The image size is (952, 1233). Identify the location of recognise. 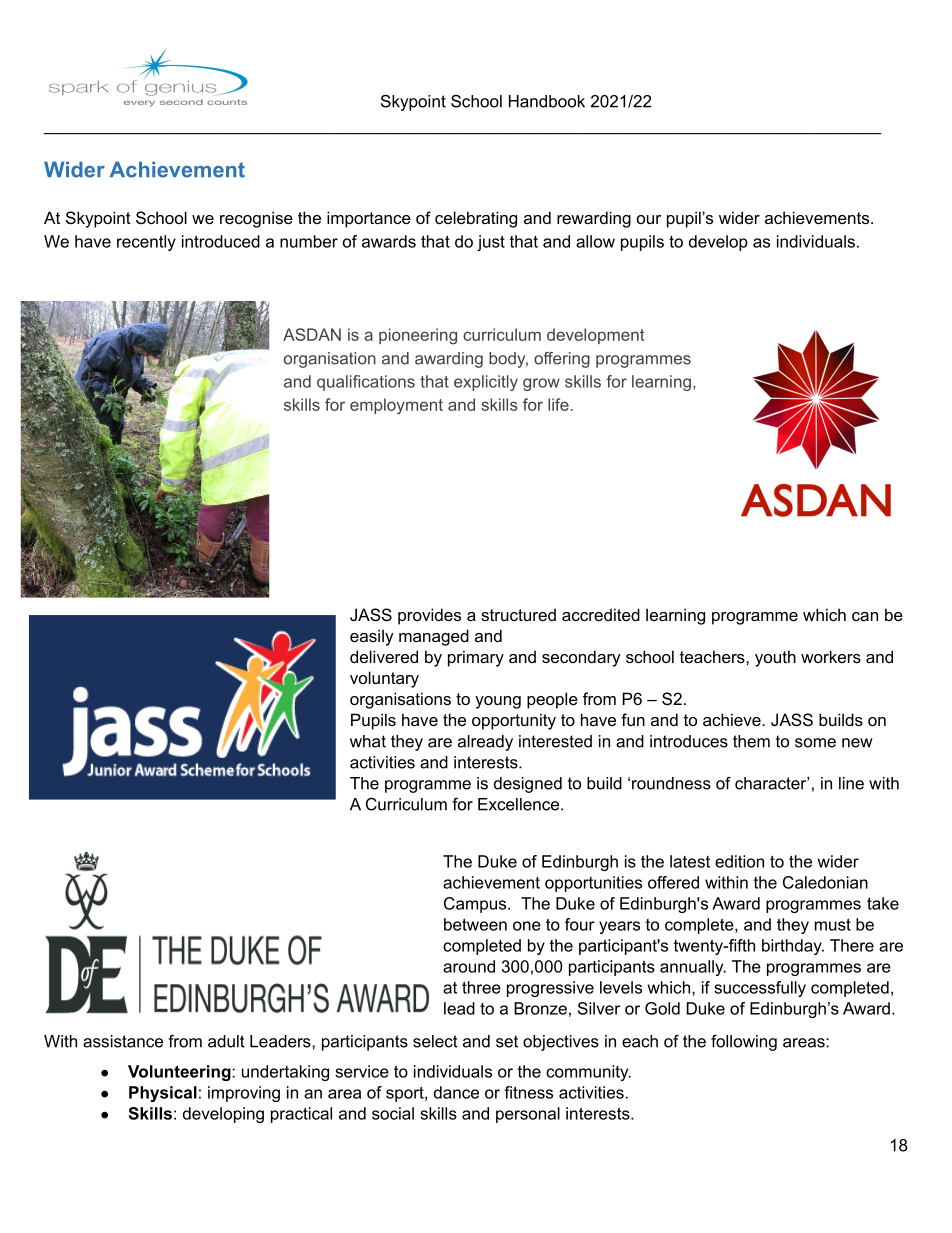
(256, 219).
